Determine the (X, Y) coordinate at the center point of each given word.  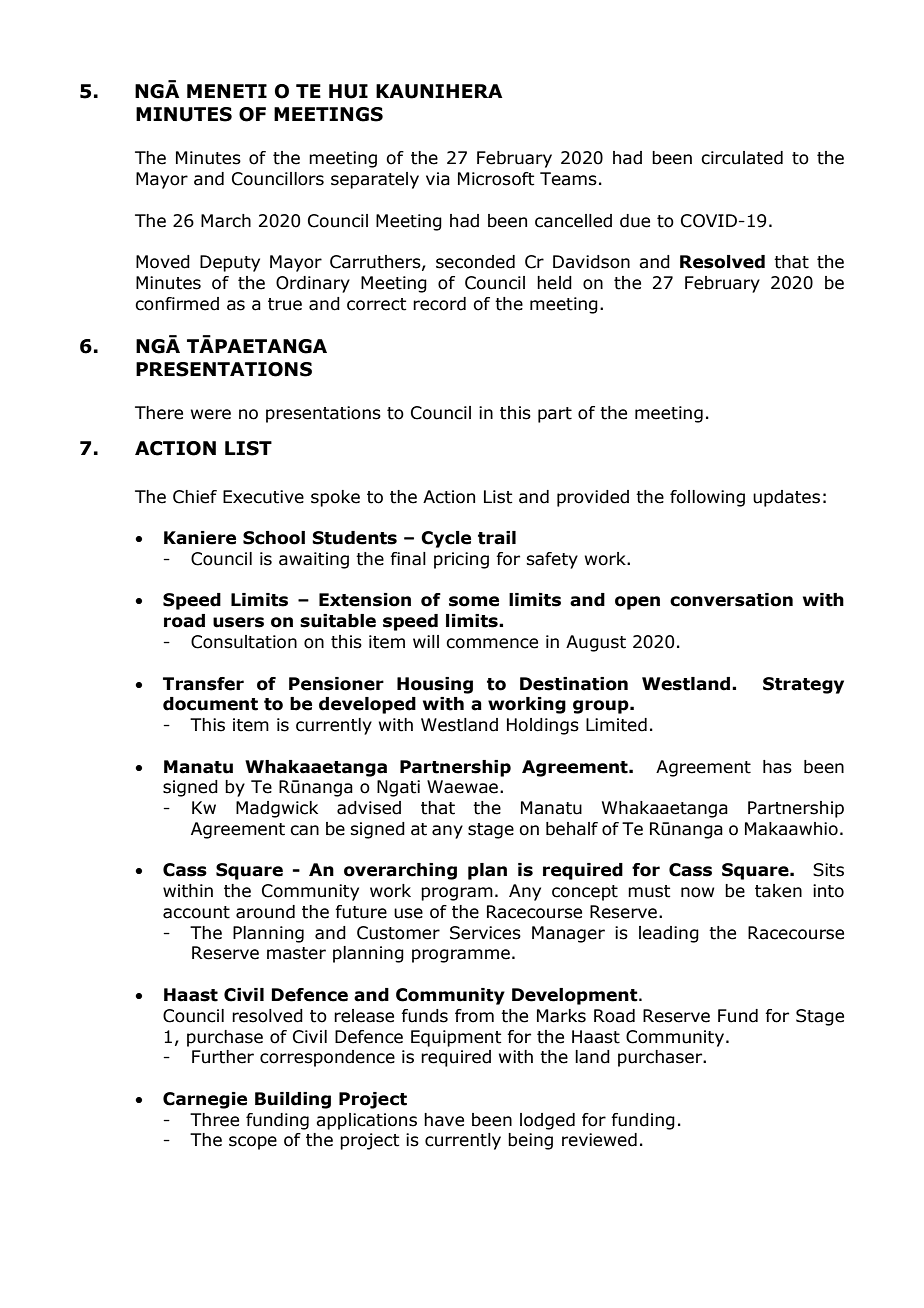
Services (485, 933)
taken (778, 891)
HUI (348, 91)
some (474, 601)
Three (214, 1120)
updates (786, 498)
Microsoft (496, 179)
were (211, 414)
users (238, 622)
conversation (731, 600)
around (265, 912)
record (439, 304)
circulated (742, 158)
